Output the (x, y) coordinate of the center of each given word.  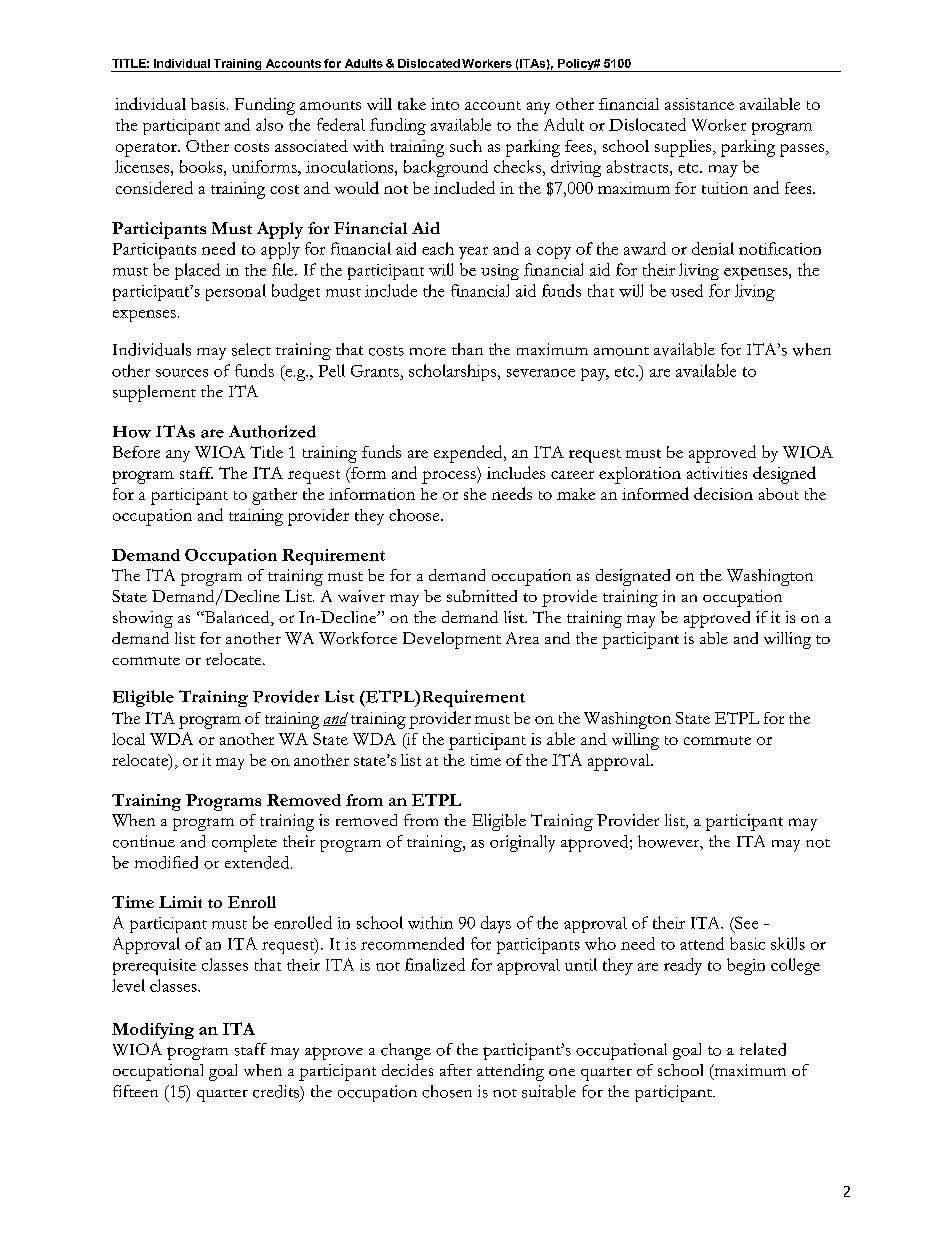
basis (208, 104)
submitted (482, 596)
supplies (684, 148)
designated (633, 577)
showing (143, 619)
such (466, 146)
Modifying (153, 1031)
